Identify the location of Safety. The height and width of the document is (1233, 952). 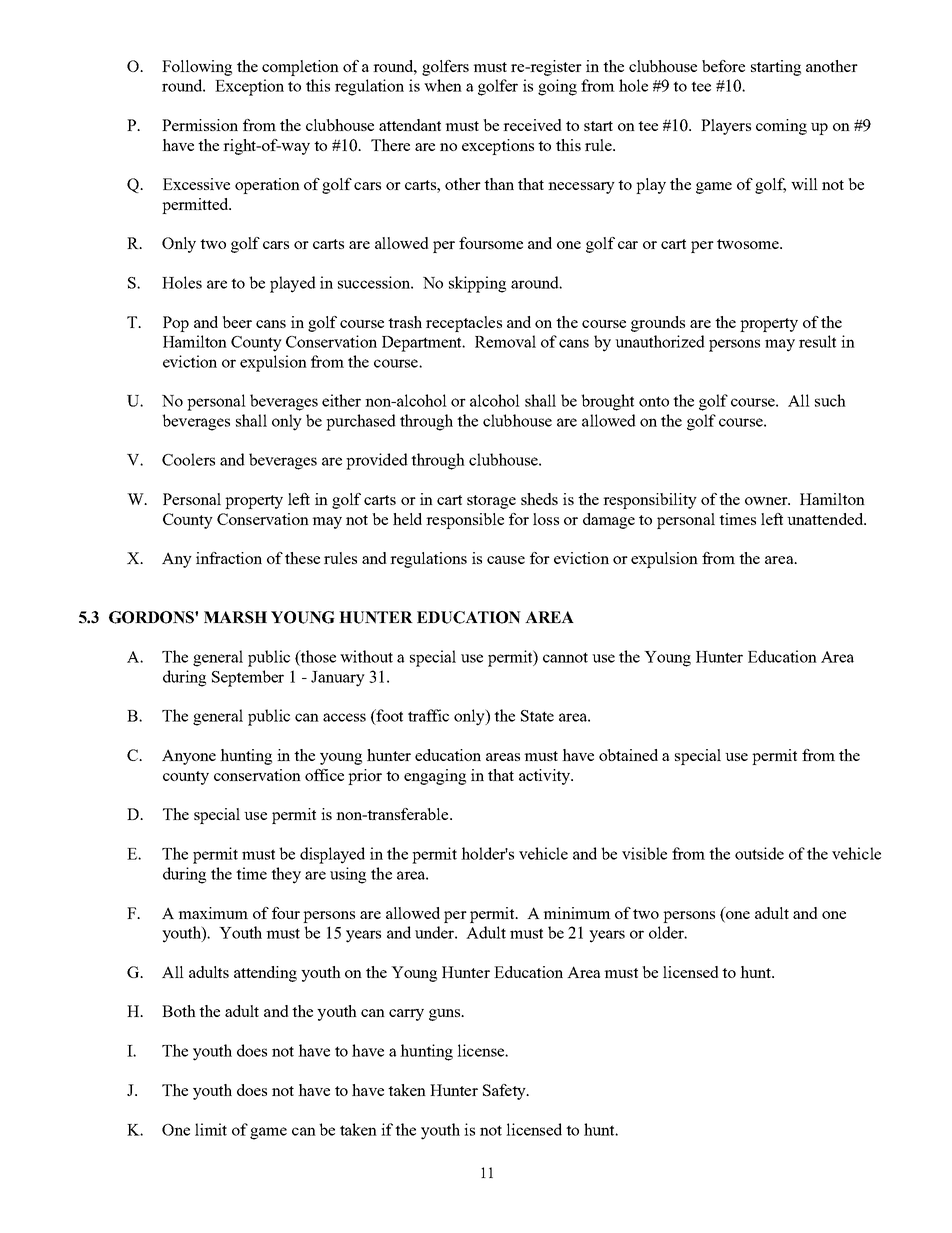
(505, 1092).
